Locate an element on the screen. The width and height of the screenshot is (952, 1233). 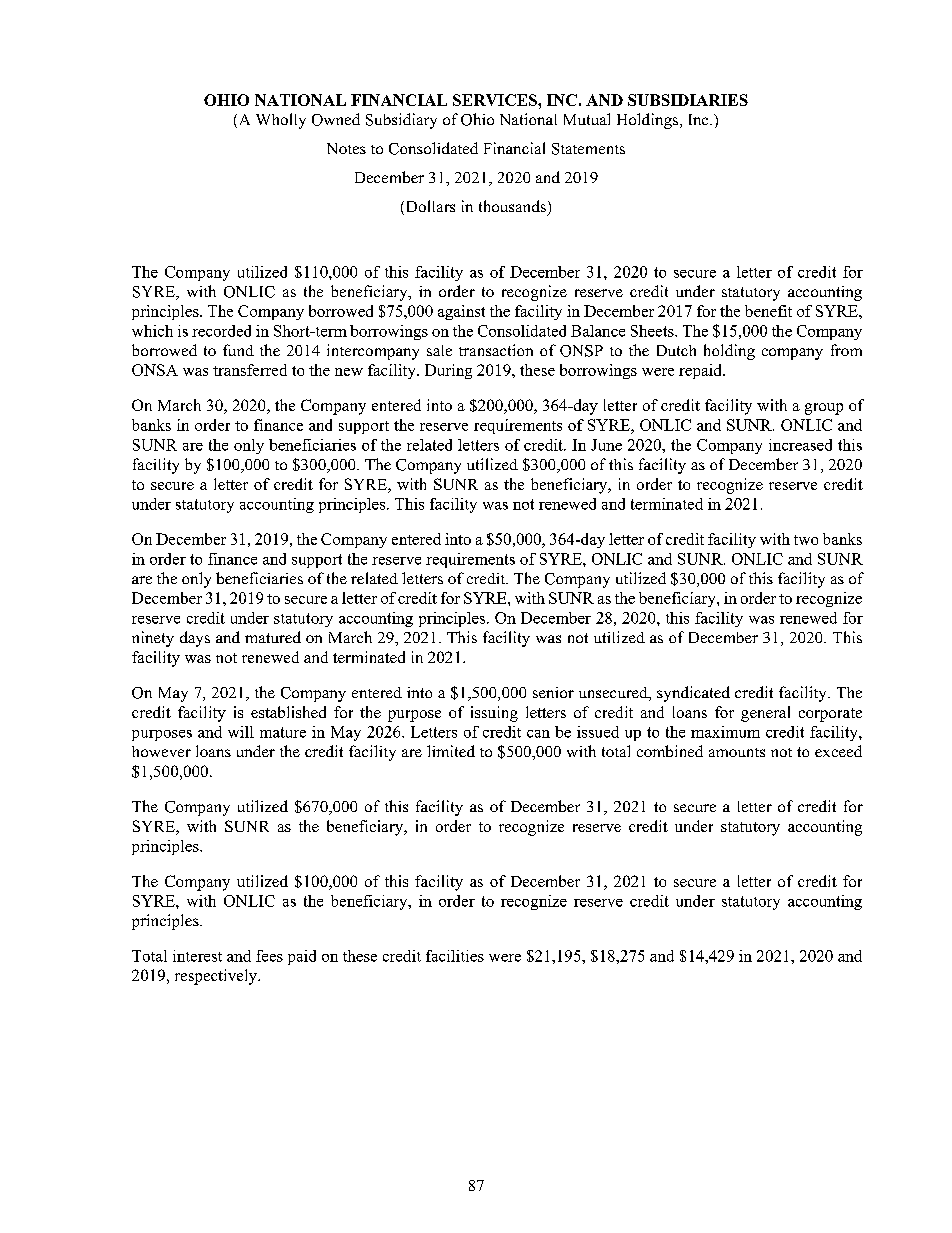
SUBSIDIARIES is located at coordinates (688, 100).
